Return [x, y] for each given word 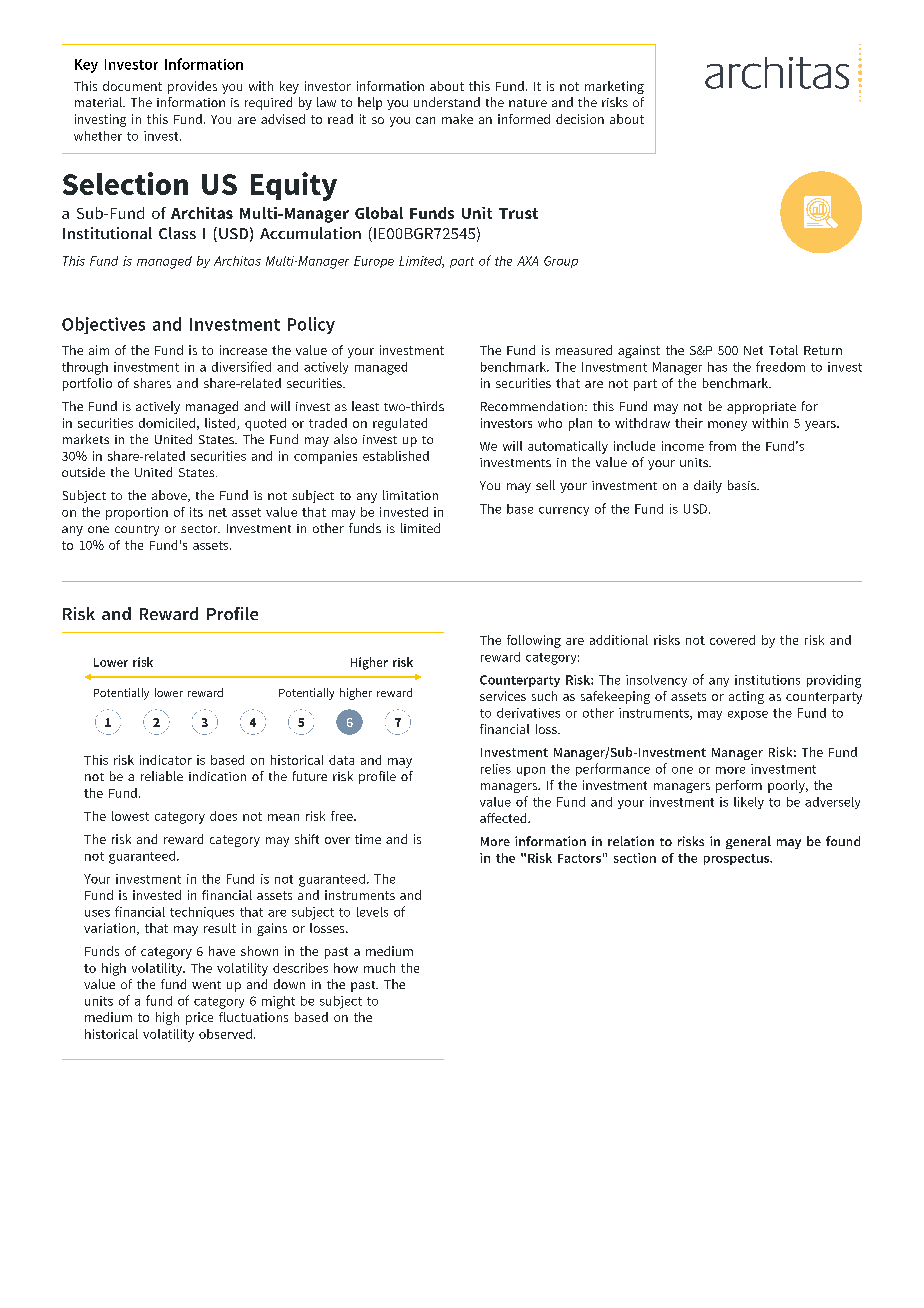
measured [584, 350]
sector [200, 529]
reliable [162, 776]
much [379, 968]
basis [743, 485]
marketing [614, 87]
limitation [410, 495]
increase [243, 350]
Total [783, 350]
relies [496, 769]
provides [192, 87]
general [748, 842]
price [199, 1018]
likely [749, 803]
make [457, 119]
